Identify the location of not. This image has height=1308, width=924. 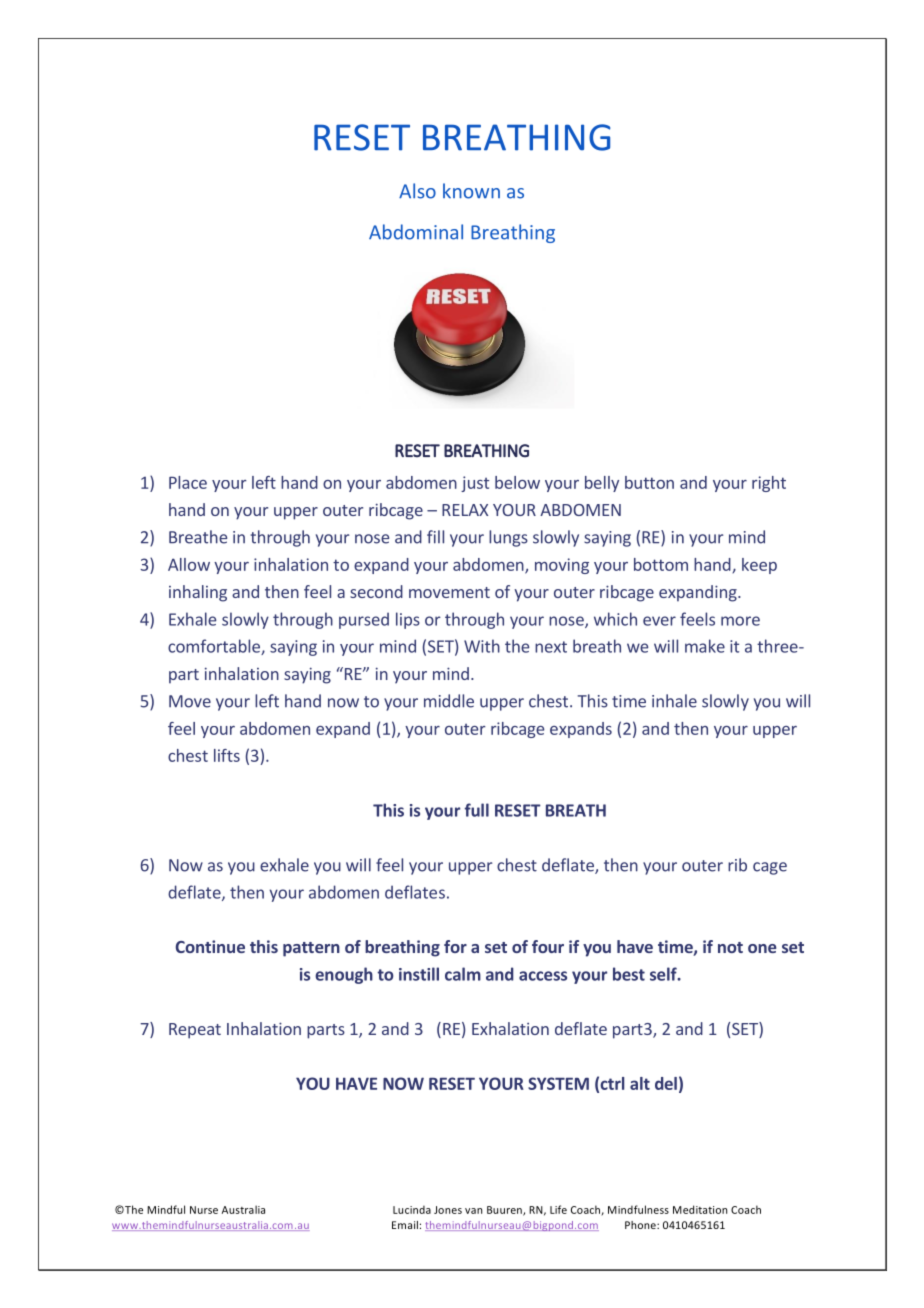
(730, 947).
